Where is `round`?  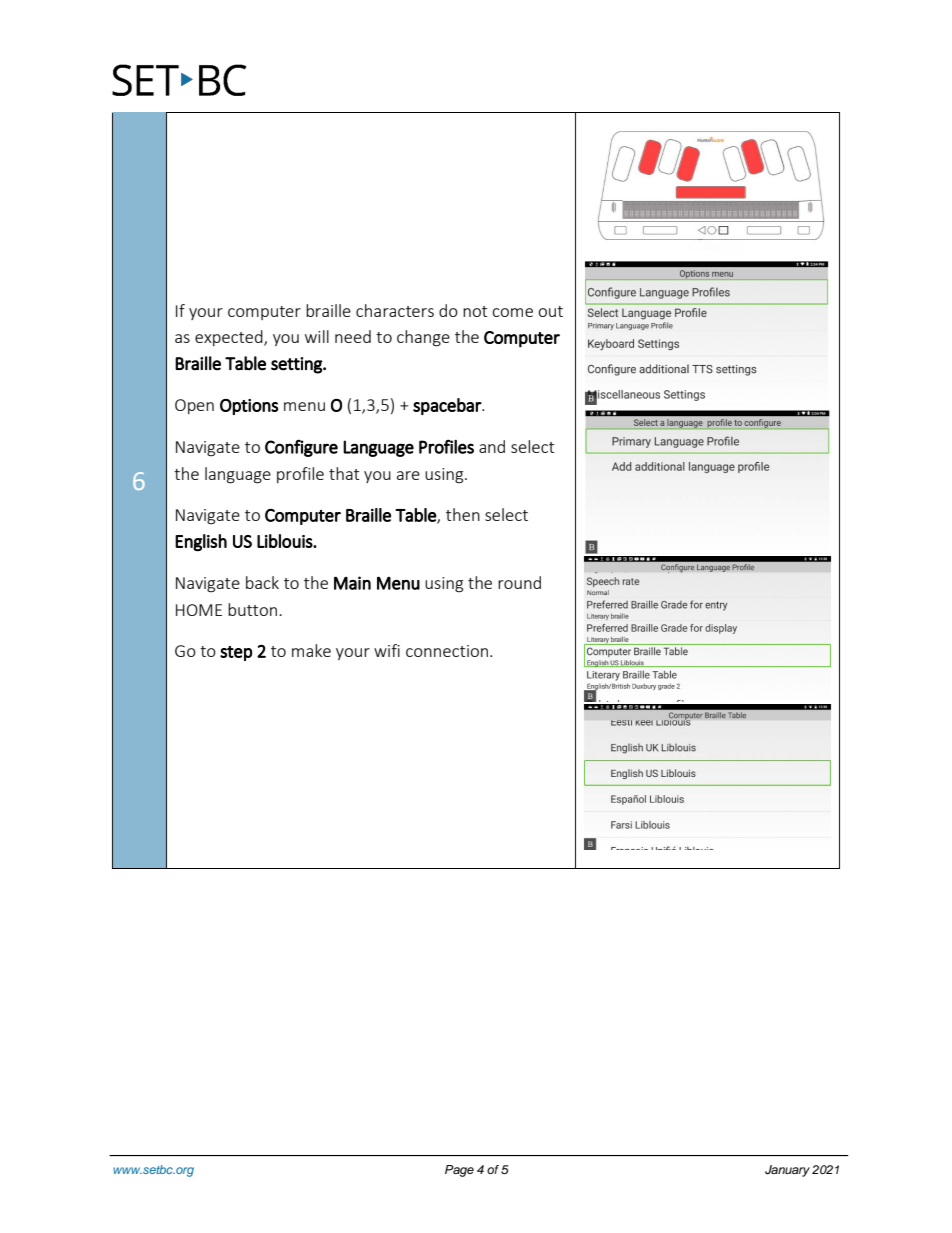
round is located at coordinates (519, 582).
